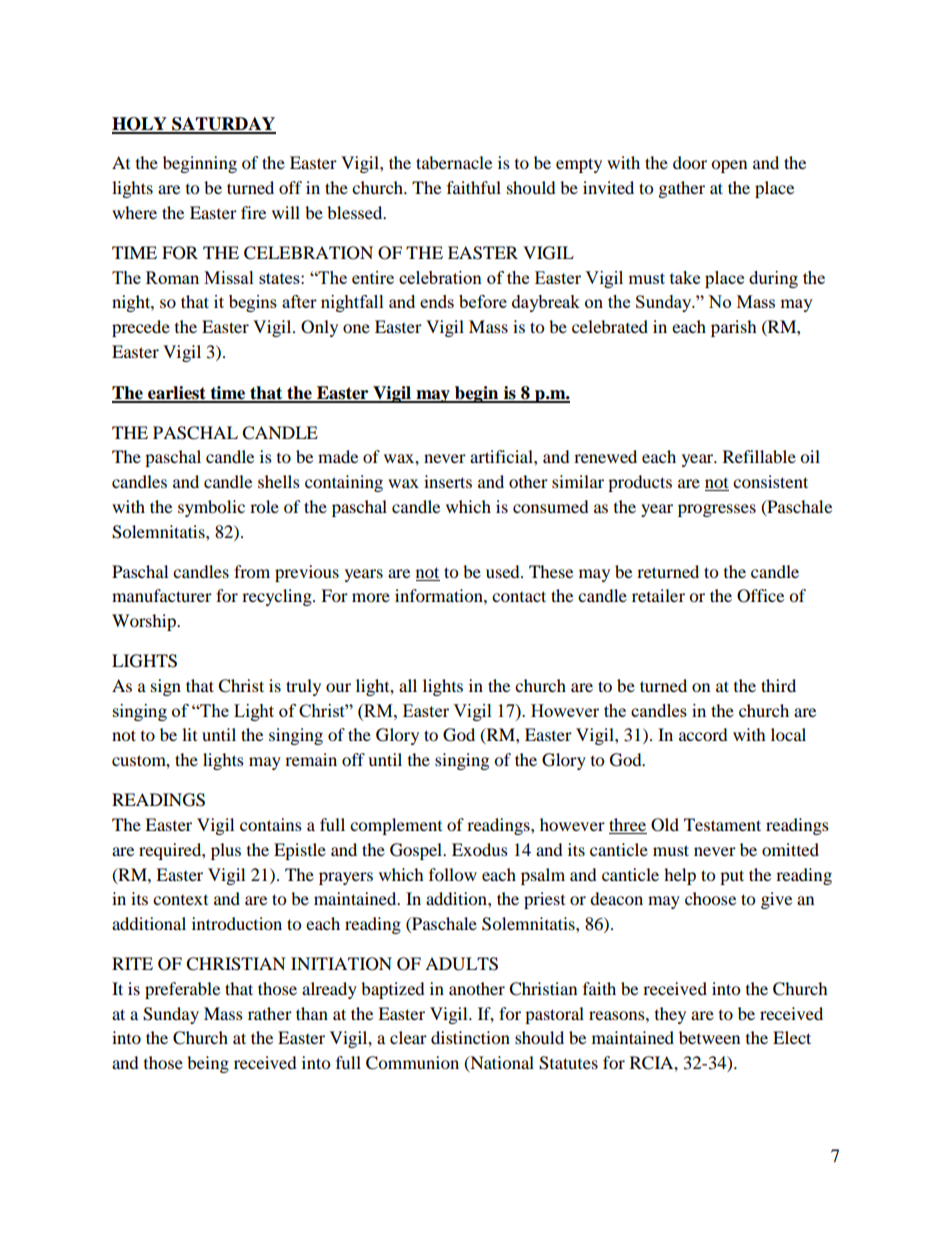  What do you see at coordinates (253, 212) in the screenshot?
I see `fire` at bounding box center [253, 212].
